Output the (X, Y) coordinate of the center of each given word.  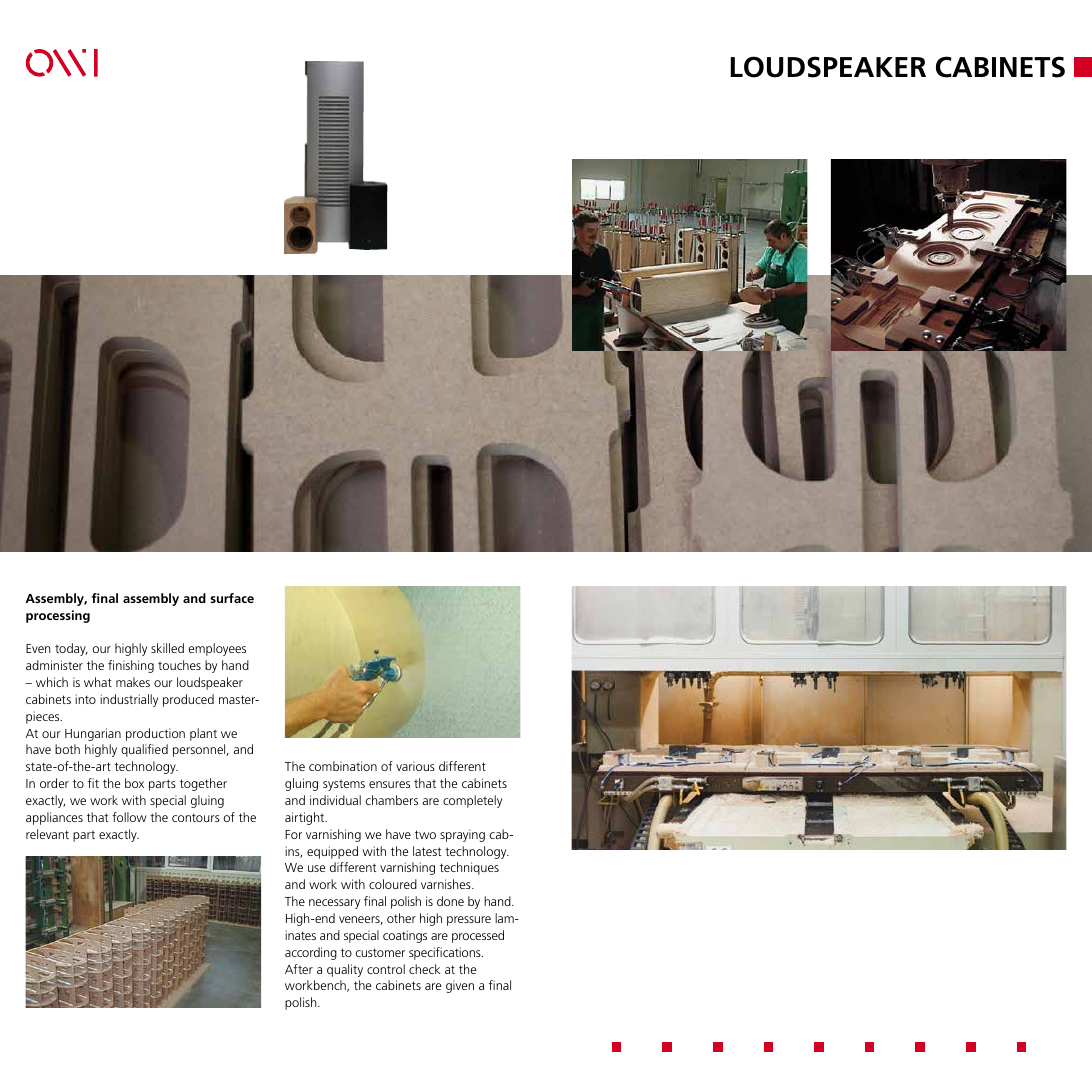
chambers (392, 800)
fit (93, 783)
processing (58, 616)
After (299, 969)
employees (217, 649)
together (203, 784)
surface (232, 598)
